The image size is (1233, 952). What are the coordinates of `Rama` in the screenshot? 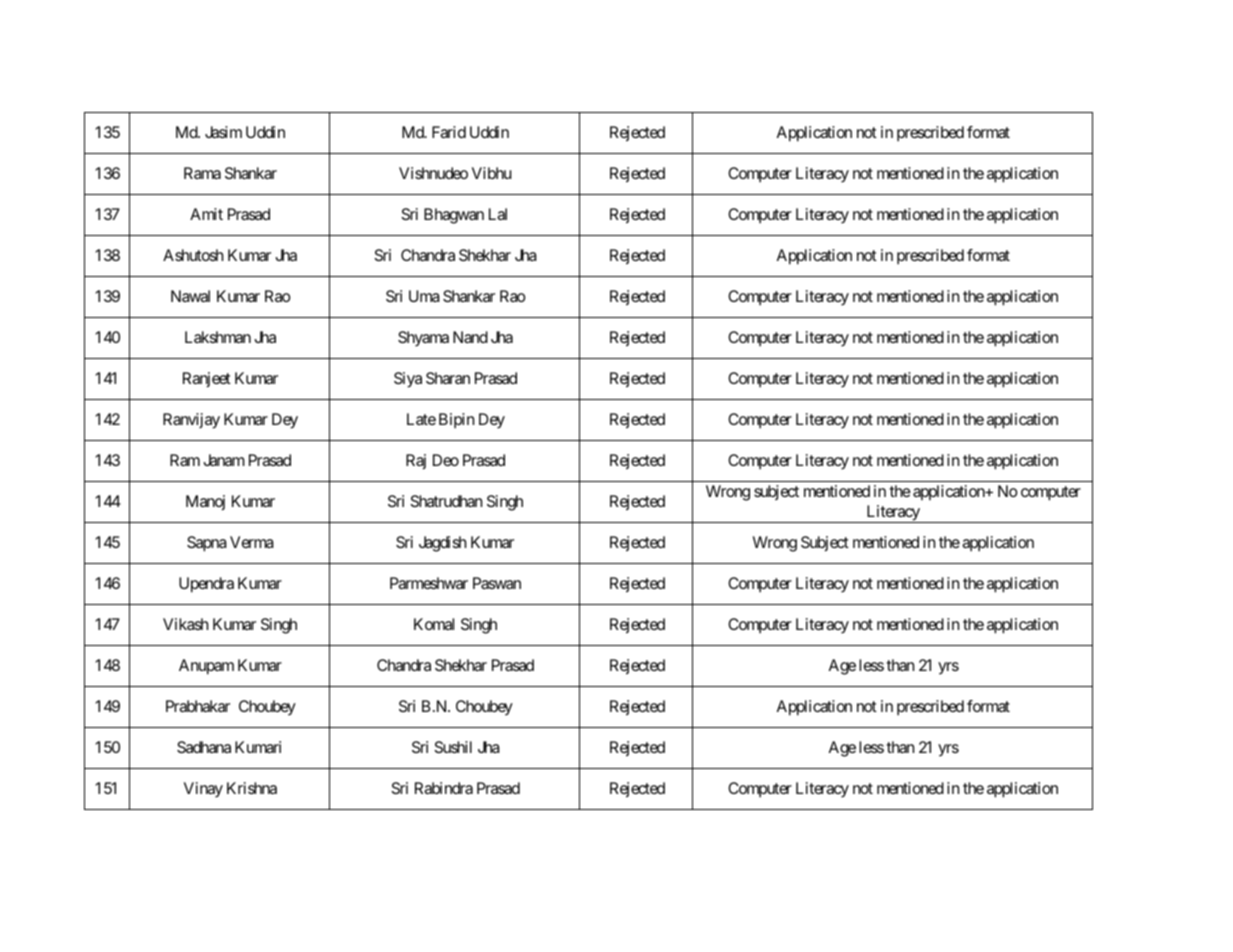 It's located at (202, 173).
